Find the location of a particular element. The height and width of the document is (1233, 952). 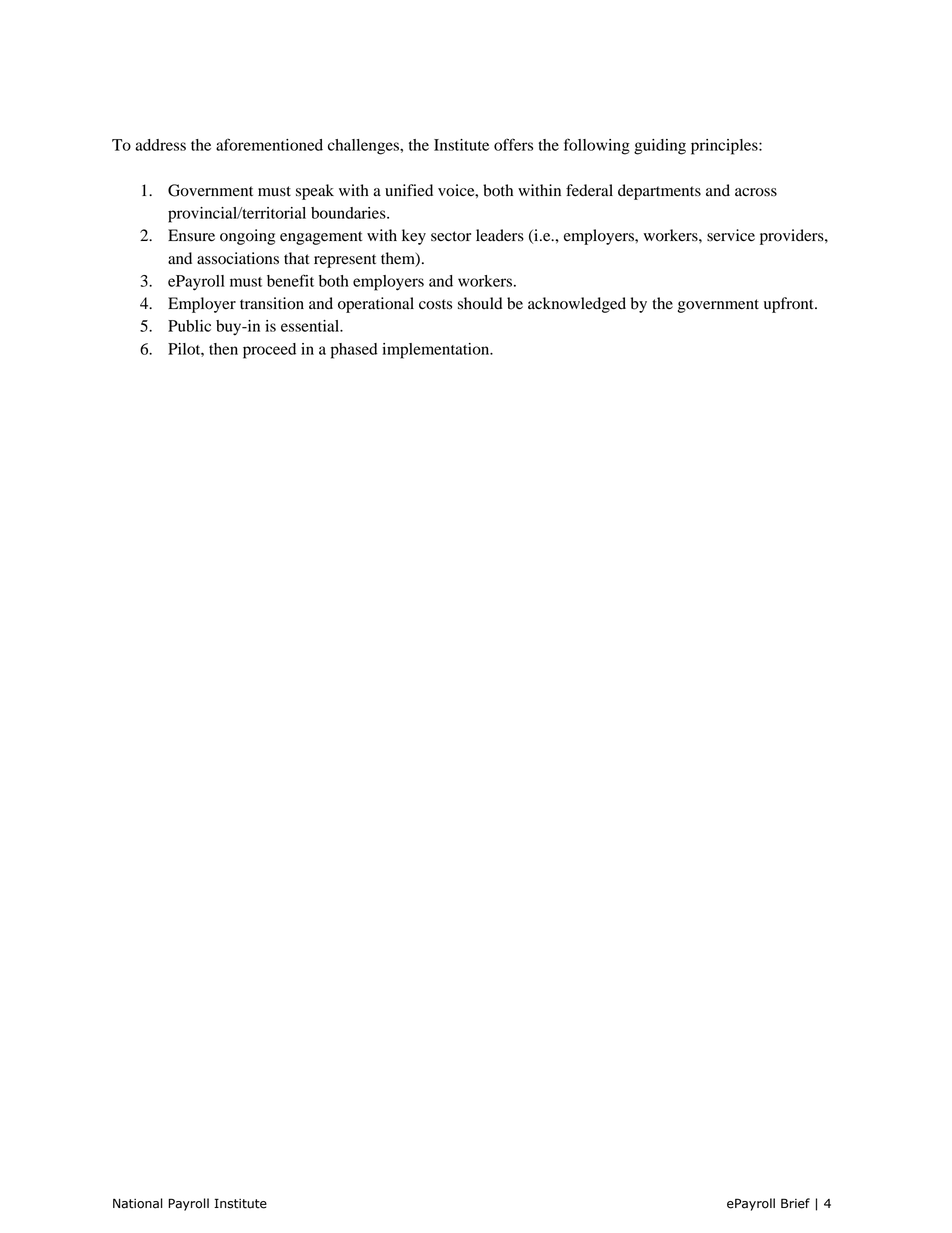

implementation is located at coordinates (437, 351).
